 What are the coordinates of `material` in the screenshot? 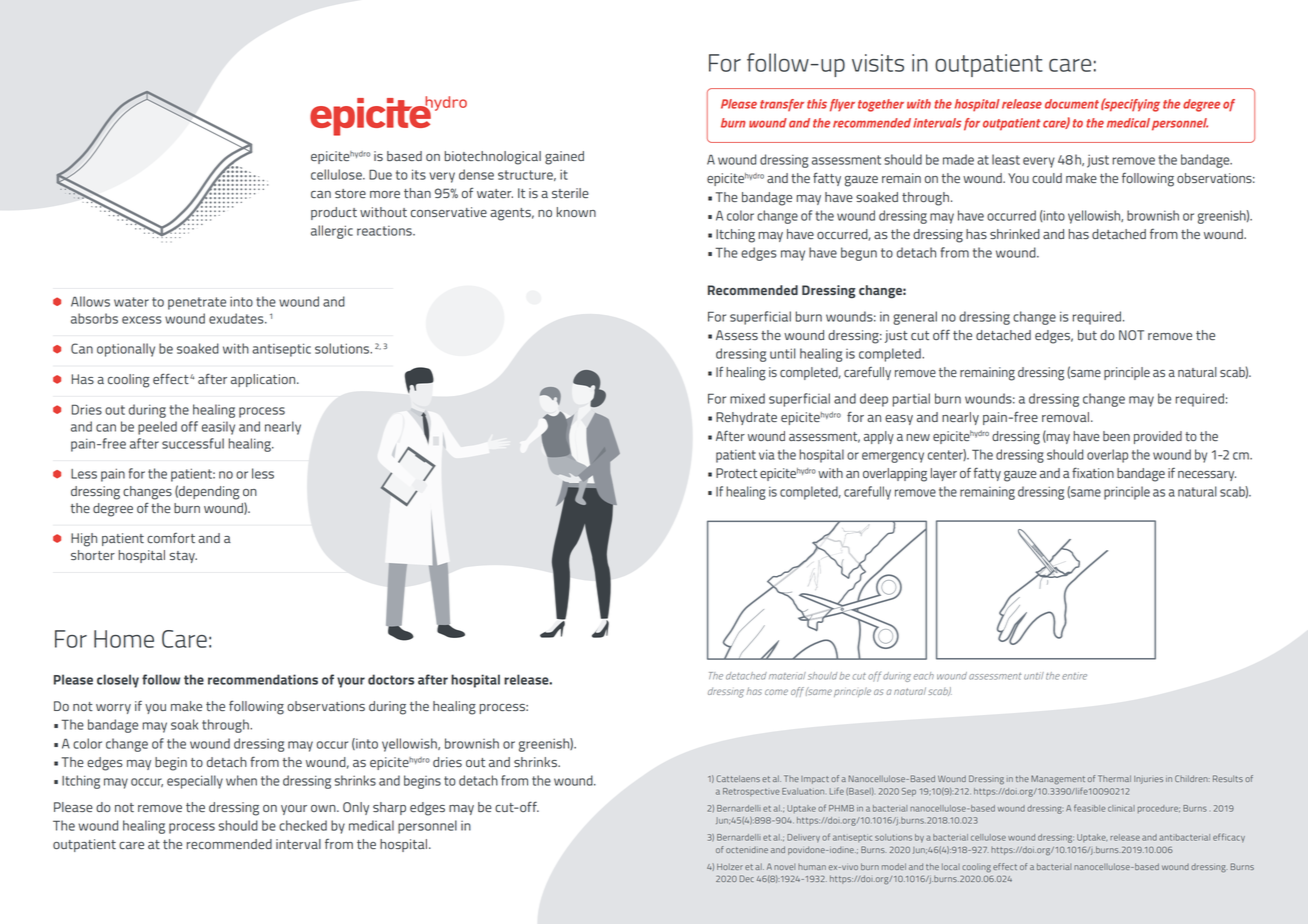 It's located at (787, 676).
